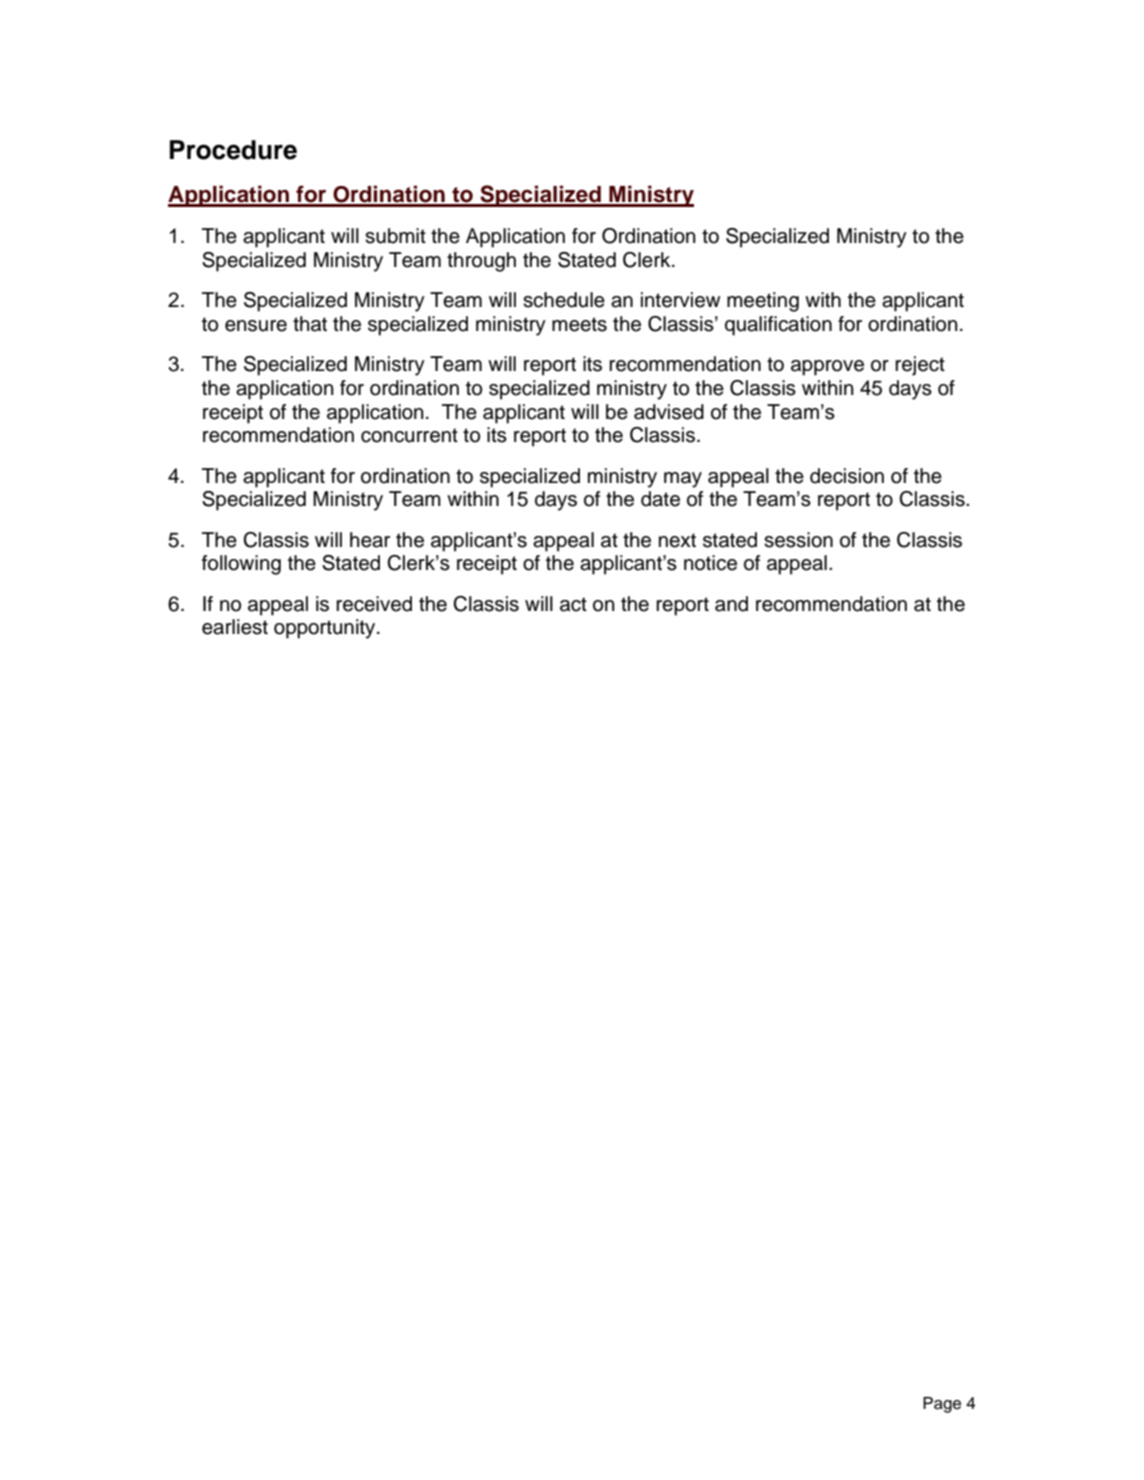 The height and width of the page is (1480, 1144). Describe the element at coordinates (798, 540) in the page. I see `session` at that location.
